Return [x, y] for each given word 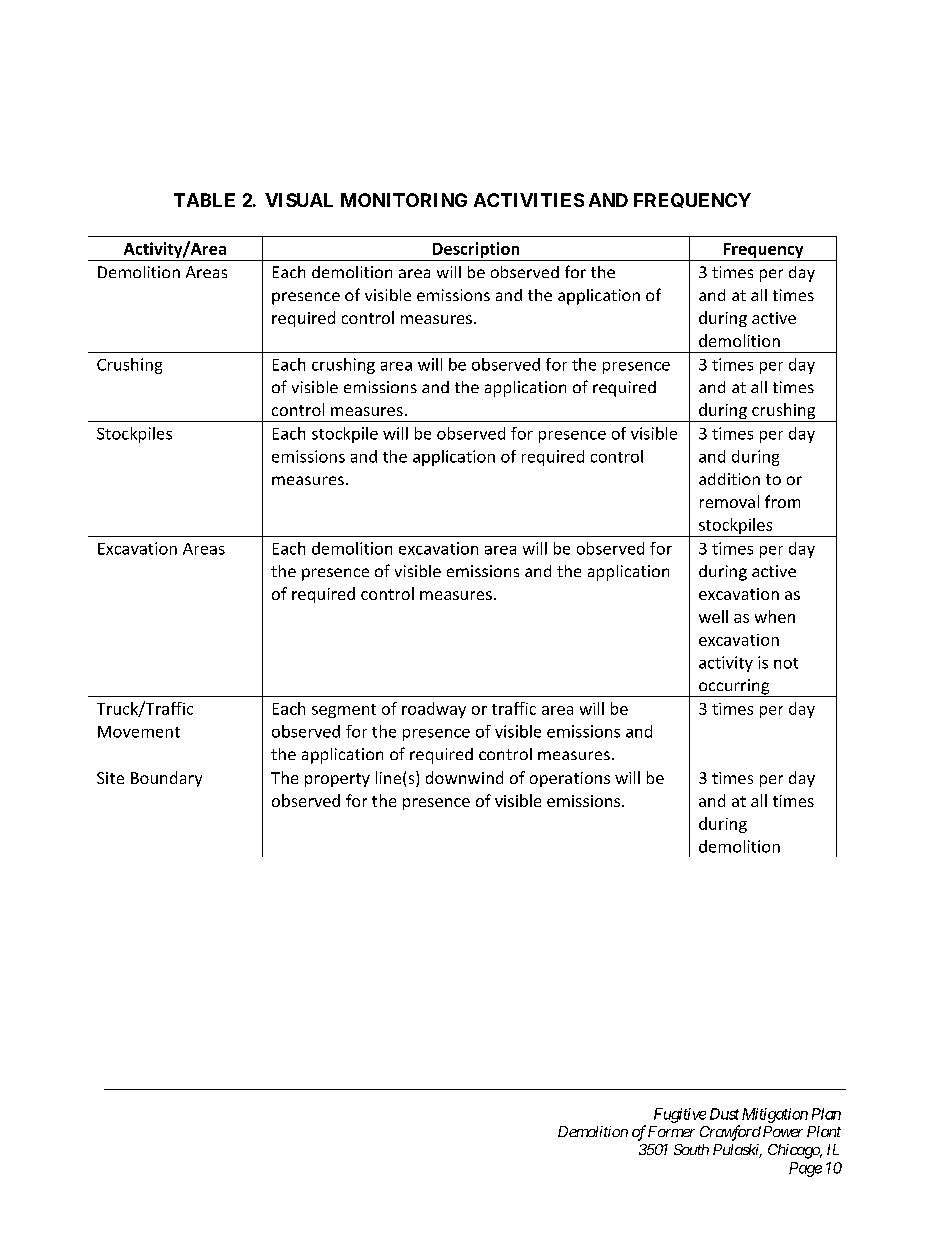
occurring [734, 688]
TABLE [204, 200]
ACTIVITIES [529, 200]
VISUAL [299, 200]
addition [729, 479]
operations [570, 779]
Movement [139, 732]
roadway [434, 710]
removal [729, 501]
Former [671, 1131]
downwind [464, 777]
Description [476, 251]
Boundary [166, 779]
